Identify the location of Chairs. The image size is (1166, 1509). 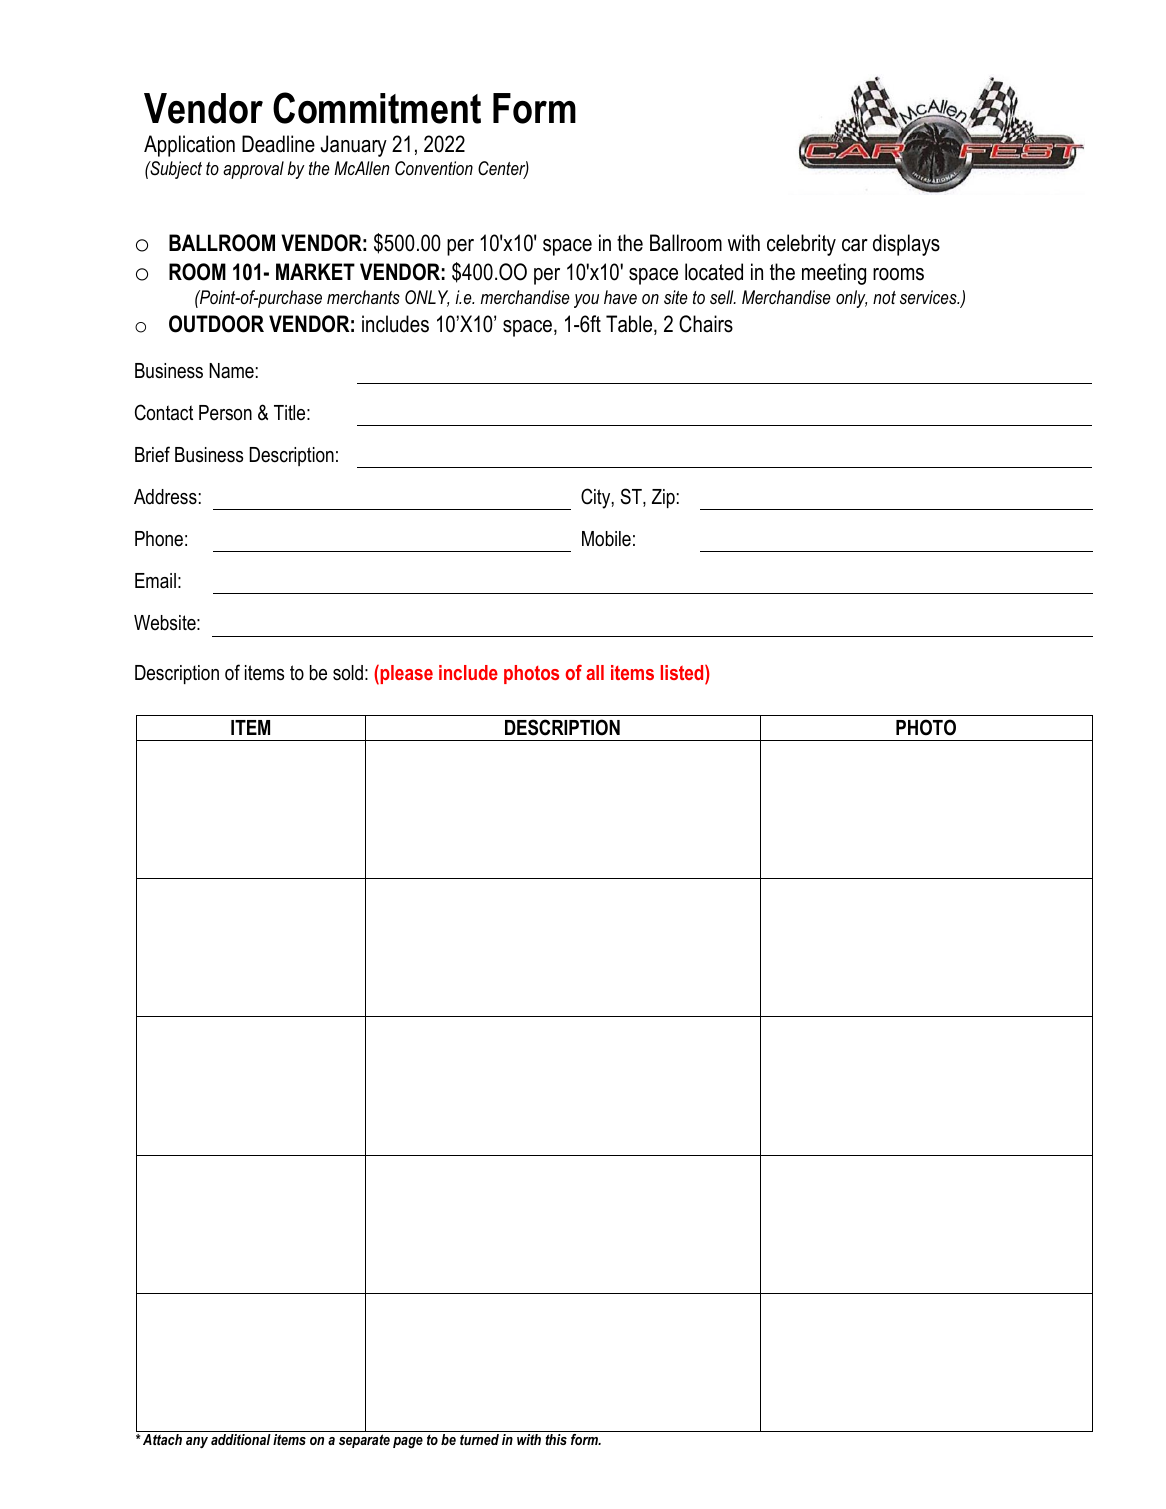
(706, 324).
